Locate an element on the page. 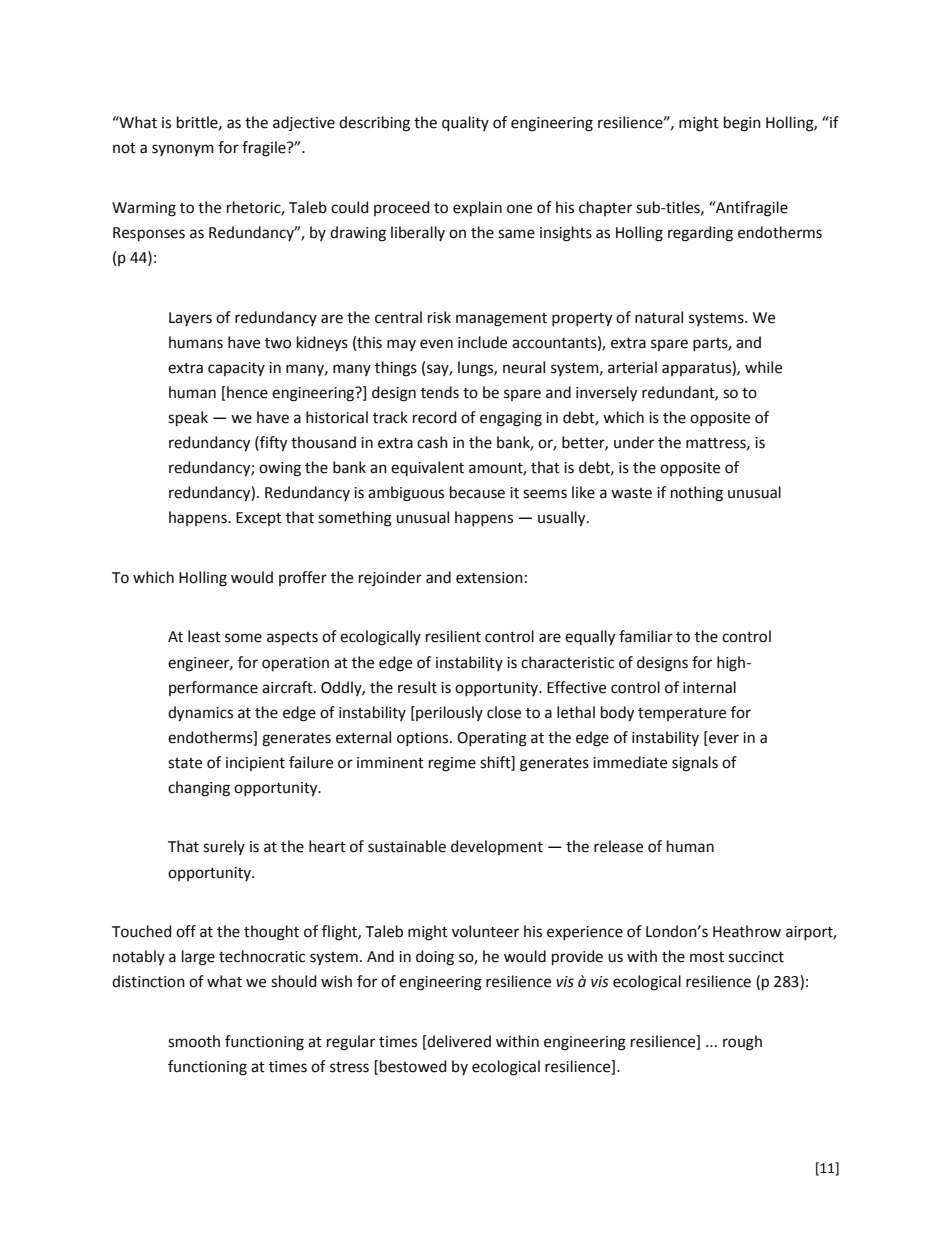 This document has width=952, height=1233. begin is located at coordinates (742, 124).
